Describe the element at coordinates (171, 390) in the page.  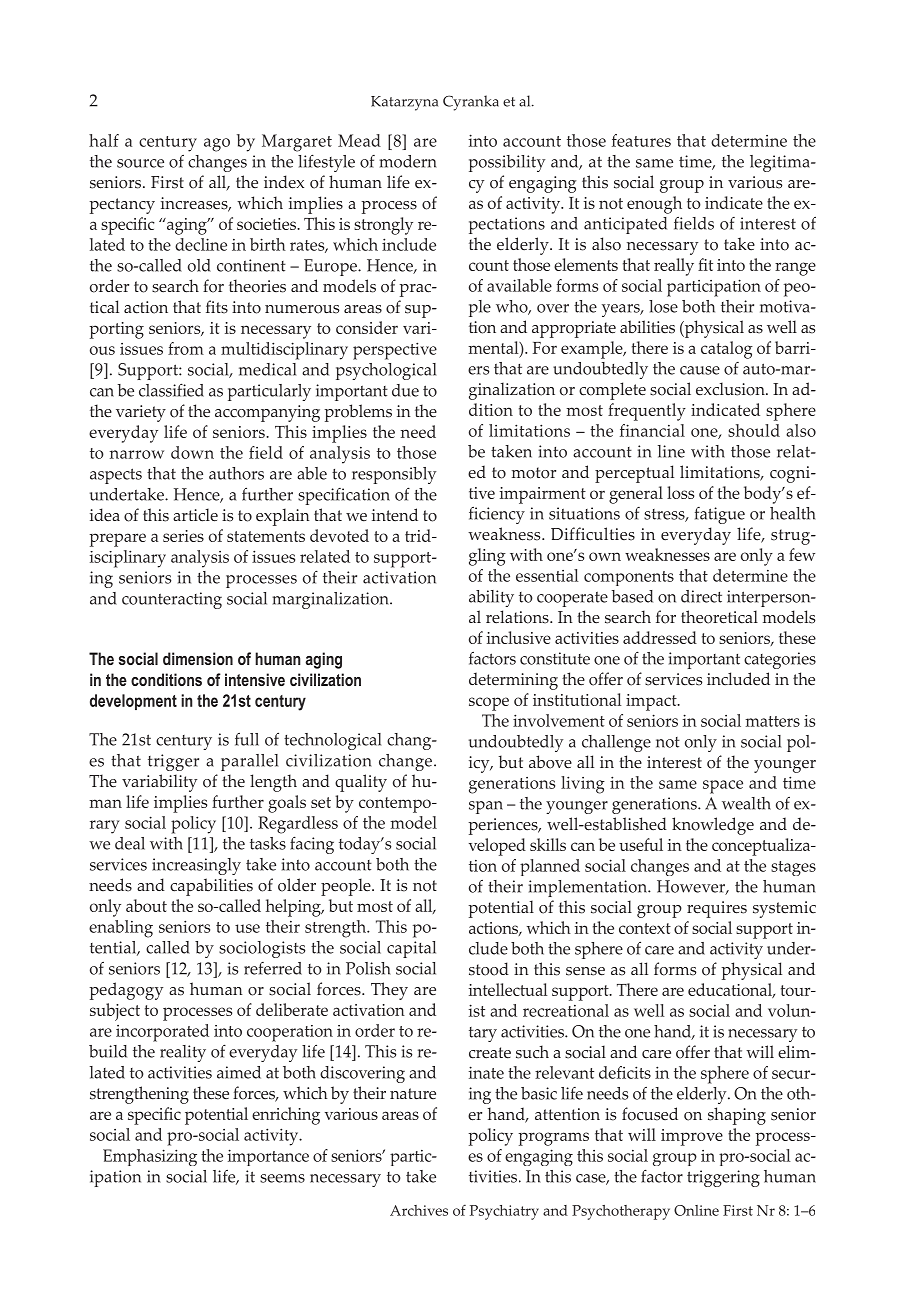
I see `classified` at that location.
